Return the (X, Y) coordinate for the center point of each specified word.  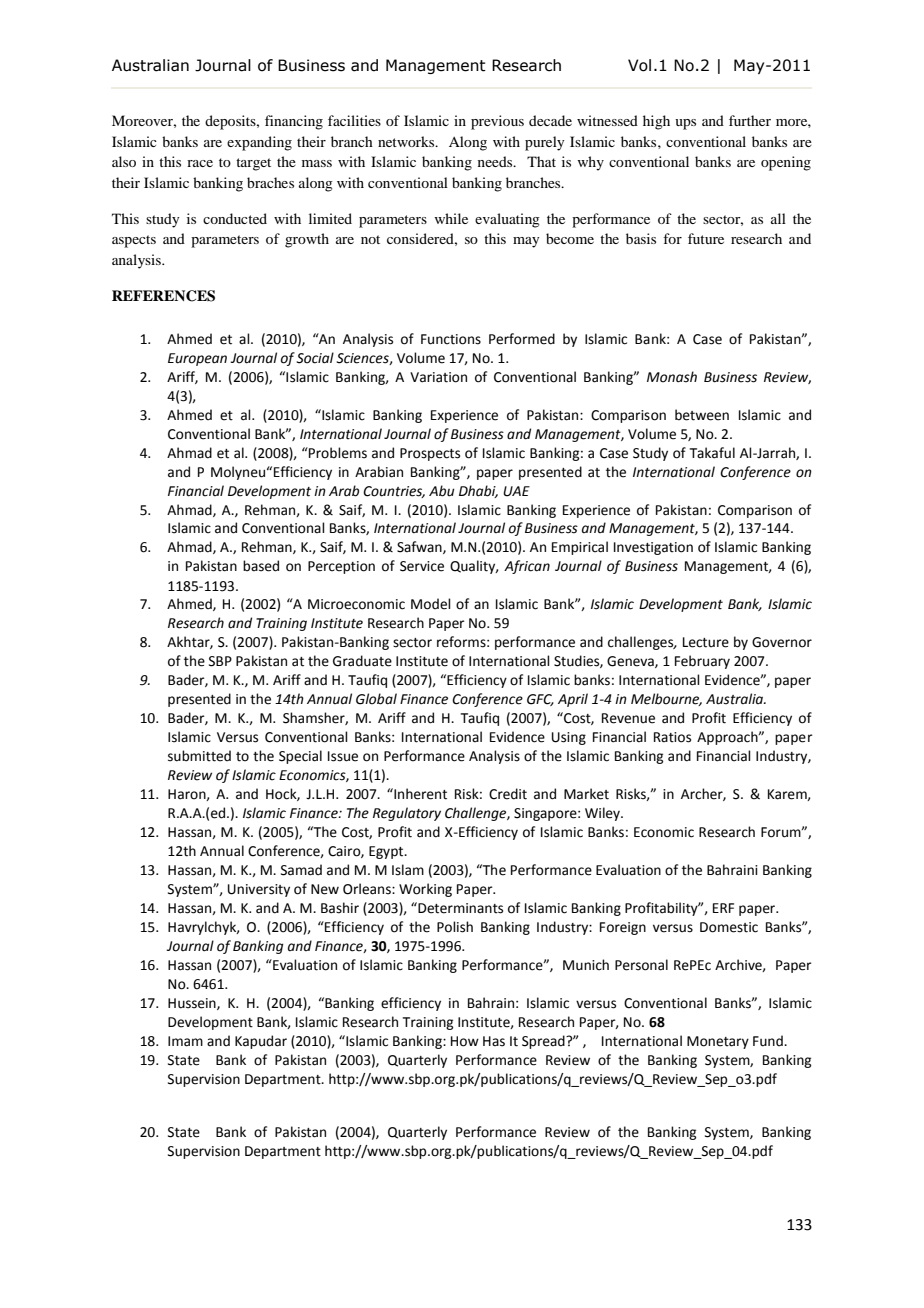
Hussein (193, 1004)
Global (376, 699)
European (197, 359)
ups (685, 124)
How (465, 1041)
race (200, 163)
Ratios (672, 737)
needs (496, 161)
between (702, 415)
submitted (199, 756)
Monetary (718, 1042)
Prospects (430, 454)
